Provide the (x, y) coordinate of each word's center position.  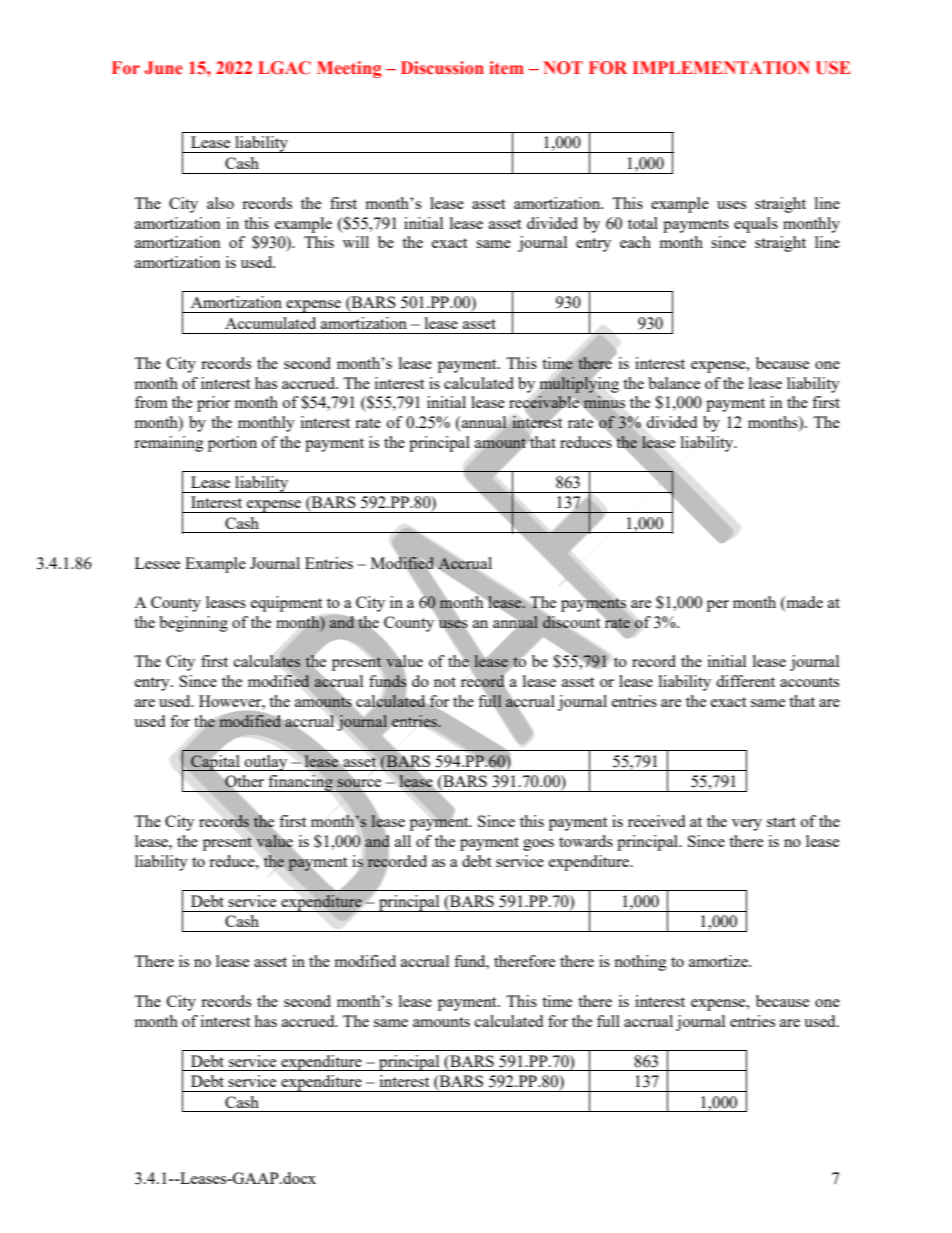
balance (674, 383)
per (718, 606)
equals (756, 225)
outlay (266, 763)
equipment (286, 604)
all (403, 841)
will (356, 242)
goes (538, 845)
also (220, 203)
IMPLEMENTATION (721, 68)
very (747, 825)
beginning (193, 624)
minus (604, 402)
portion (232, 444)
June (164, 68)
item (506, 68)
